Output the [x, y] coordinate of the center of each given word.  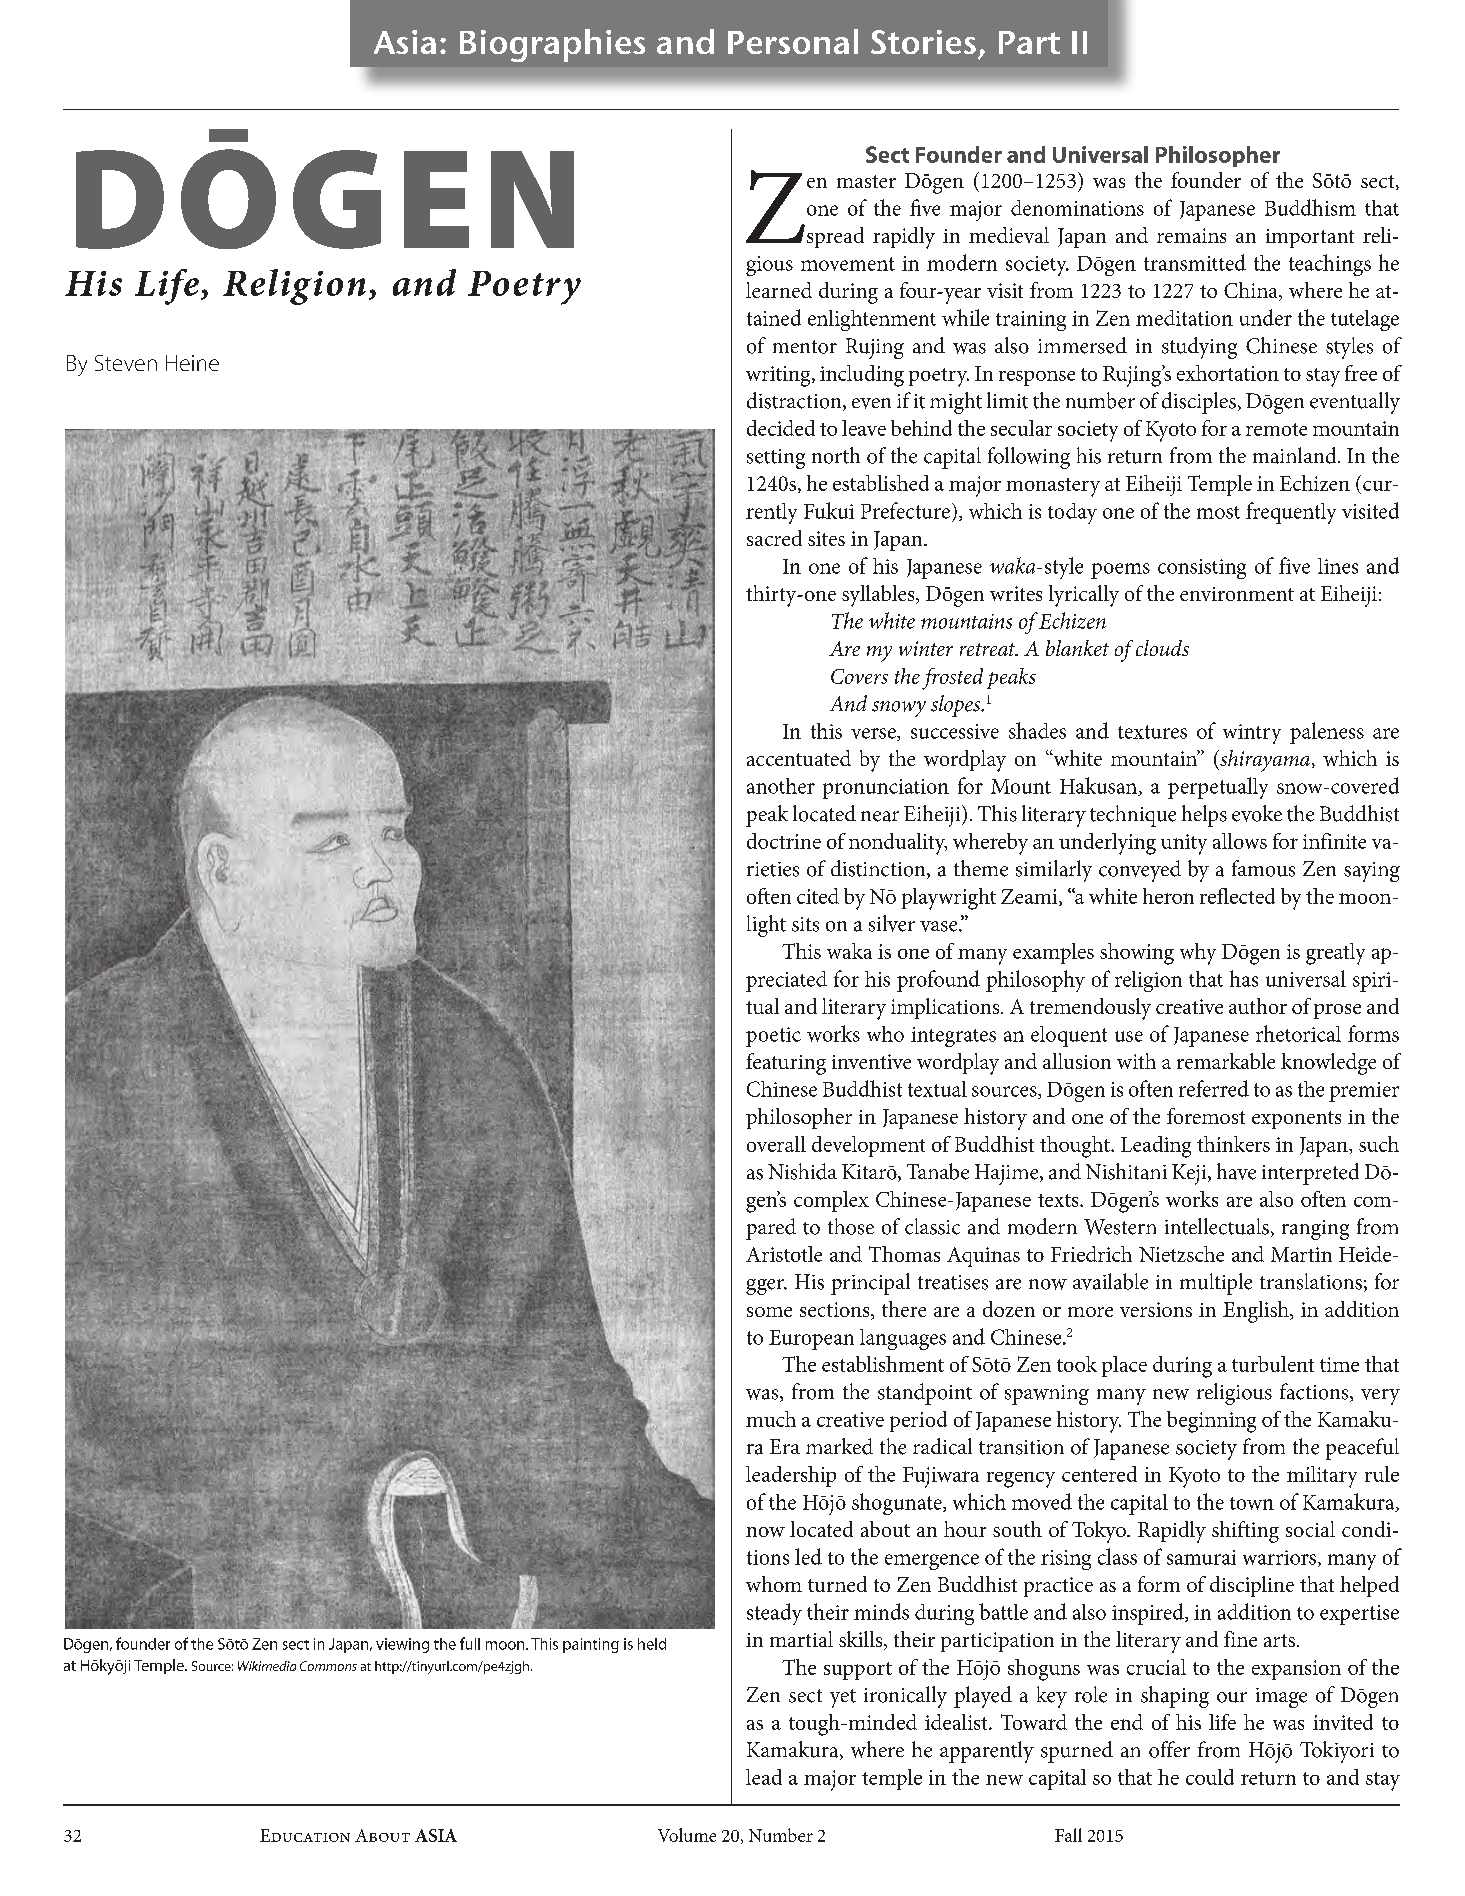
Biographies [552, 45]
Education [305, 1835]
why [1198, 954]
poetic [773, 1037]
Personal [793, 41]
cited [818, 896]
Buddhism [1310, 207]
